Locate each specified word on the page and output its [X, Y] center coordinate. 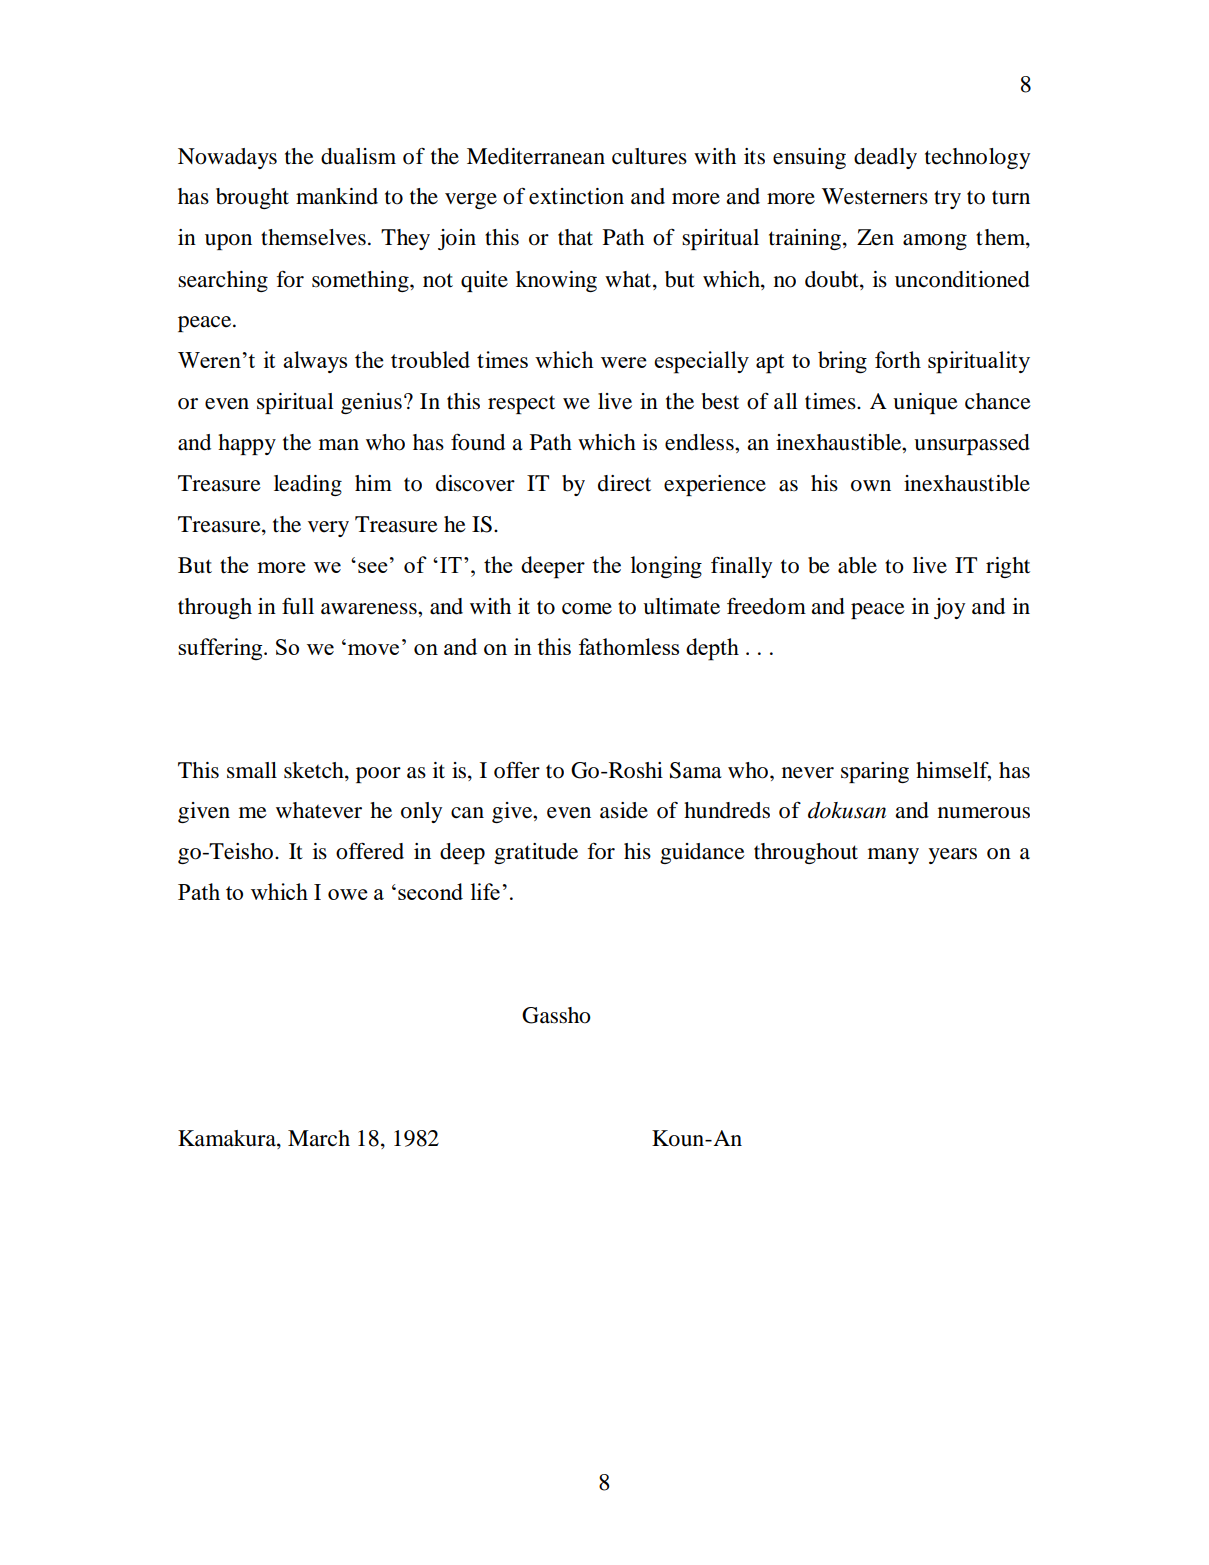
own [871, 486]
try [947, 199]
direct [624, 483]
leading [308, 485]
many [893, 856]
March [319, 1138]
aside [624, 810]
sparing [875, 772]
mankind [337, 196]
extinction [576, 196]
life [485, 891]
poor [378, 775]
